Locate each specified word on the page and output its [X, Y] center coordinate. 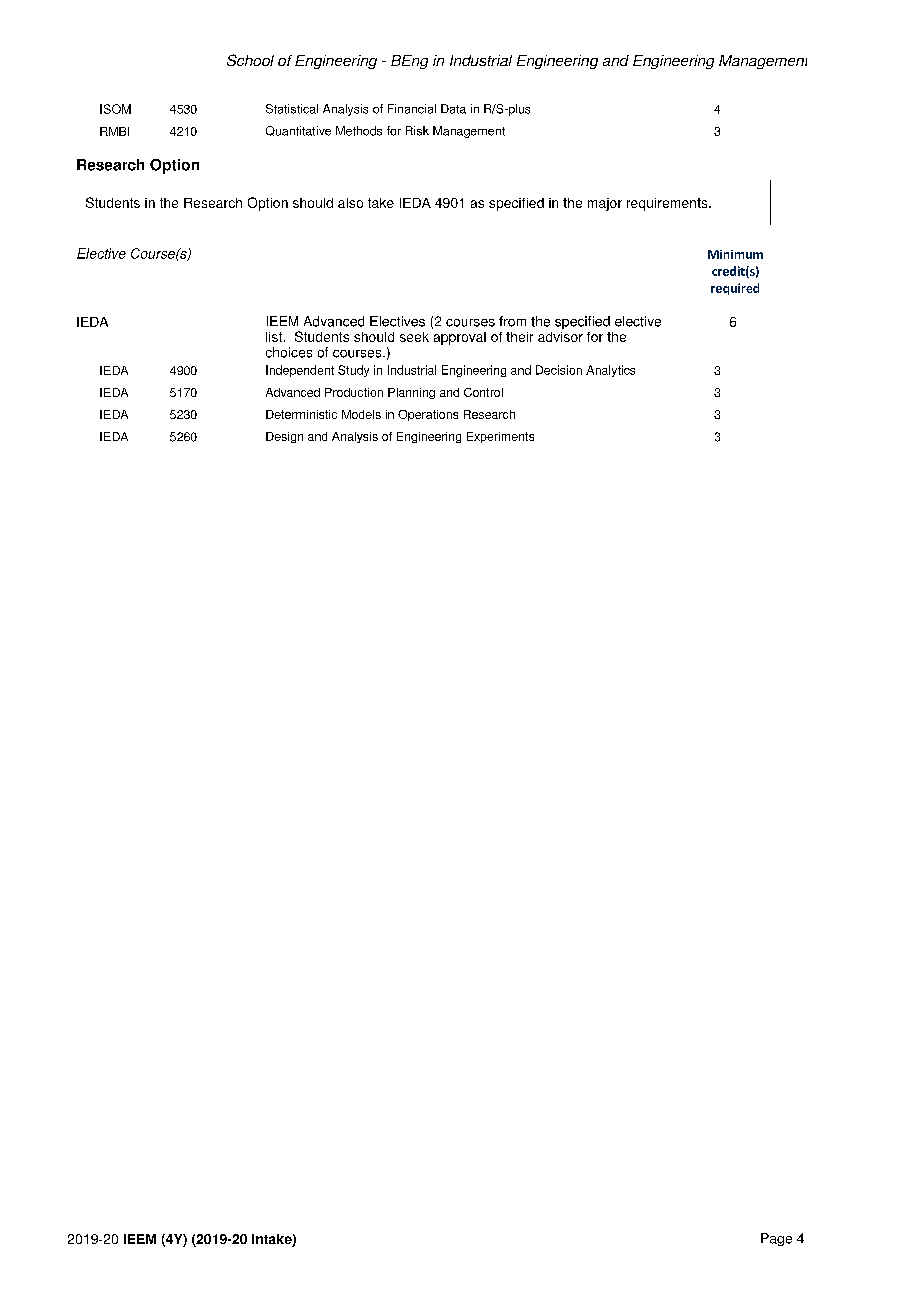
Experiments [500, 437]
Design [284, 437]
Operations [428, 415]
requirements [668, 204]
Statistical [292, 109]
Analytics [610, 371]
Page [776, 1239]
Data [453, 109]
